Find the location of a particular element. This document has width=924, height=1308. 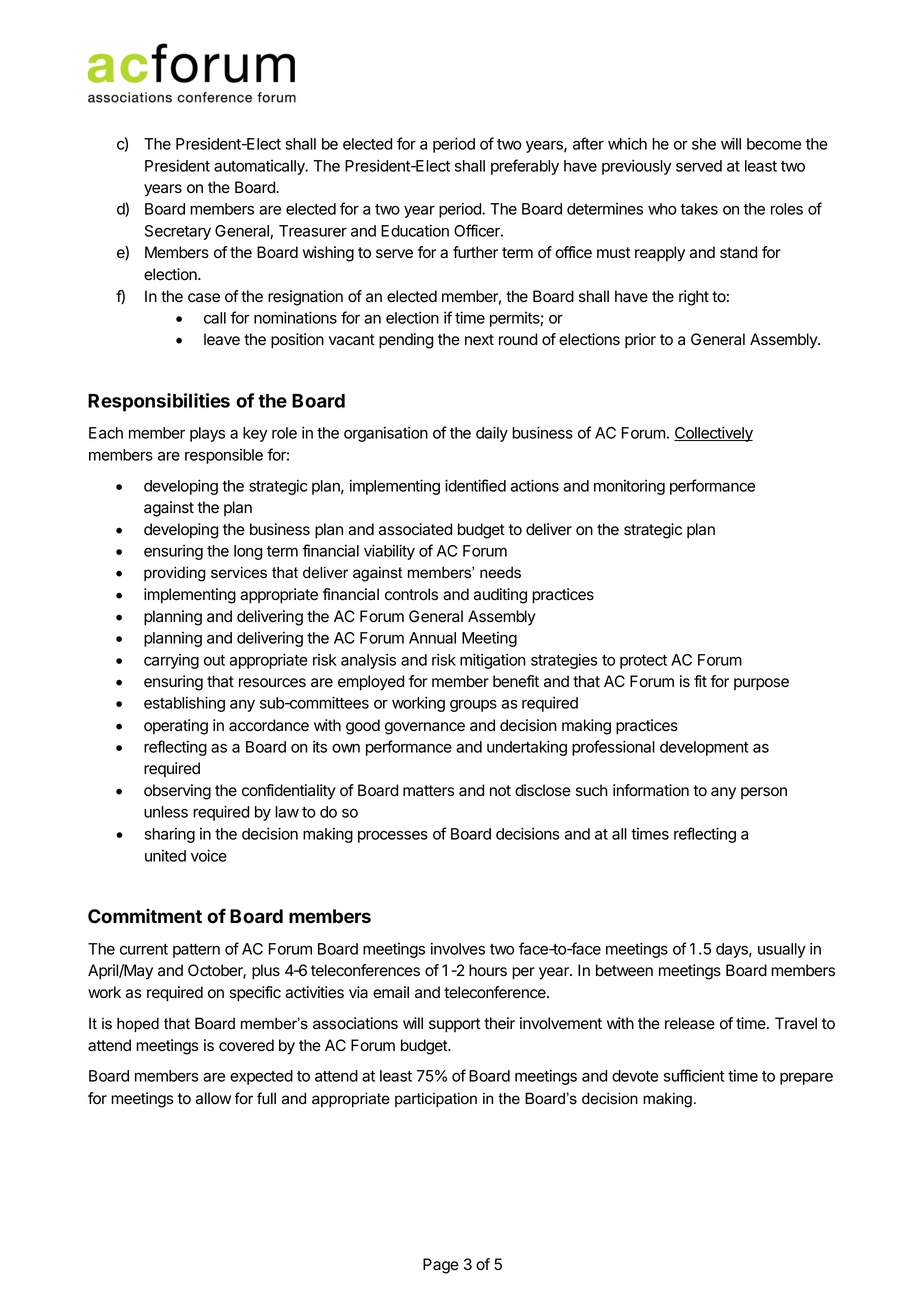

daily is located at coordinates (492, 434).
